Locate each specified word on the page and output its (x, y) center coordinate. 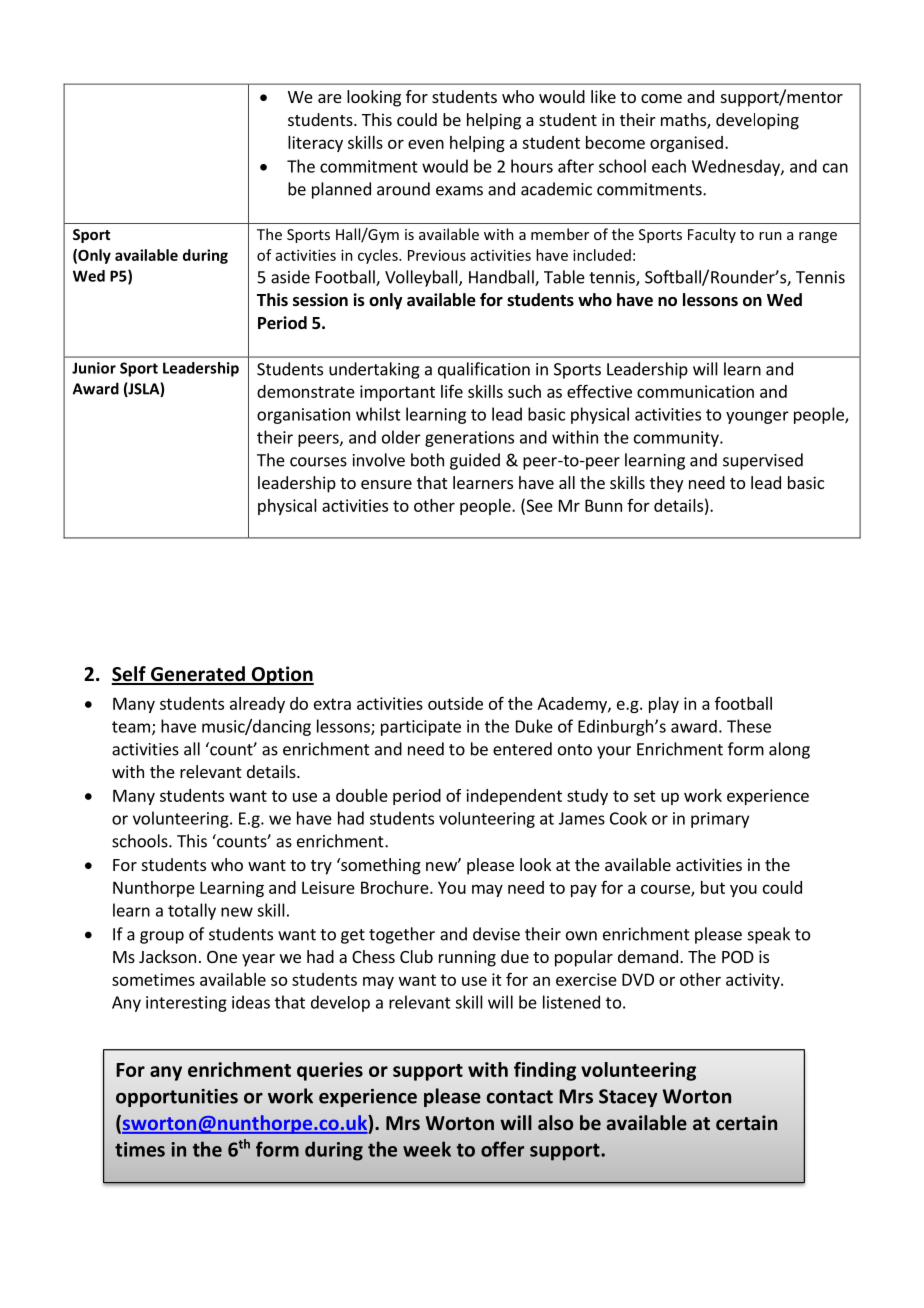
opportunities (177, 1098)
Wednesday (737, 167)
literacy (315, 144)
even (426, 144)
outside (455, 703)
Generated (197, 675)
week (427, 1149)
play (664, 705)
